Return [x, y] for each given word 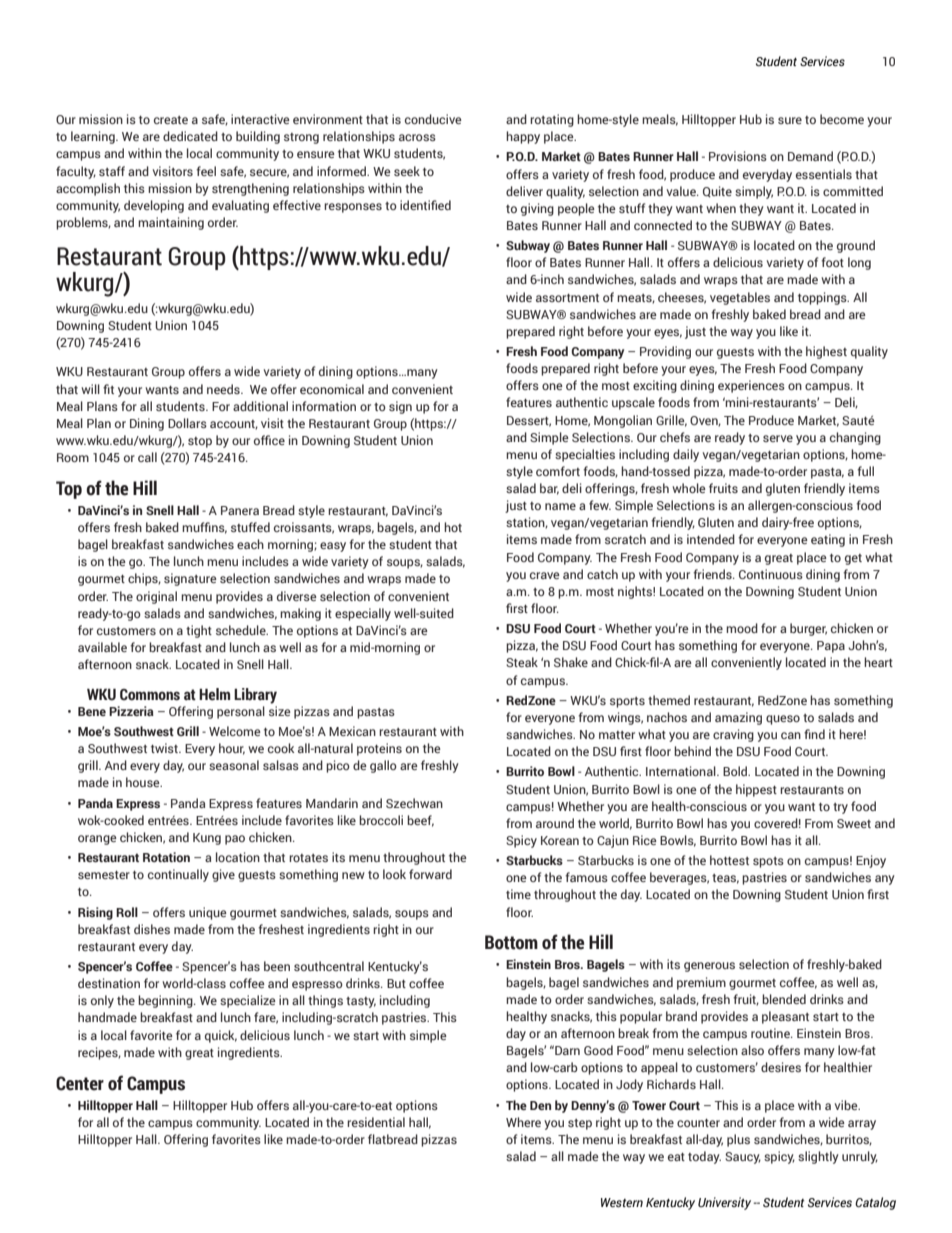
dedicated [190, 136]
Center [80, 1083]
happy [523, 137]
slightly [818, 1157]
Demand [810, 156]
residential [376, 1122]
